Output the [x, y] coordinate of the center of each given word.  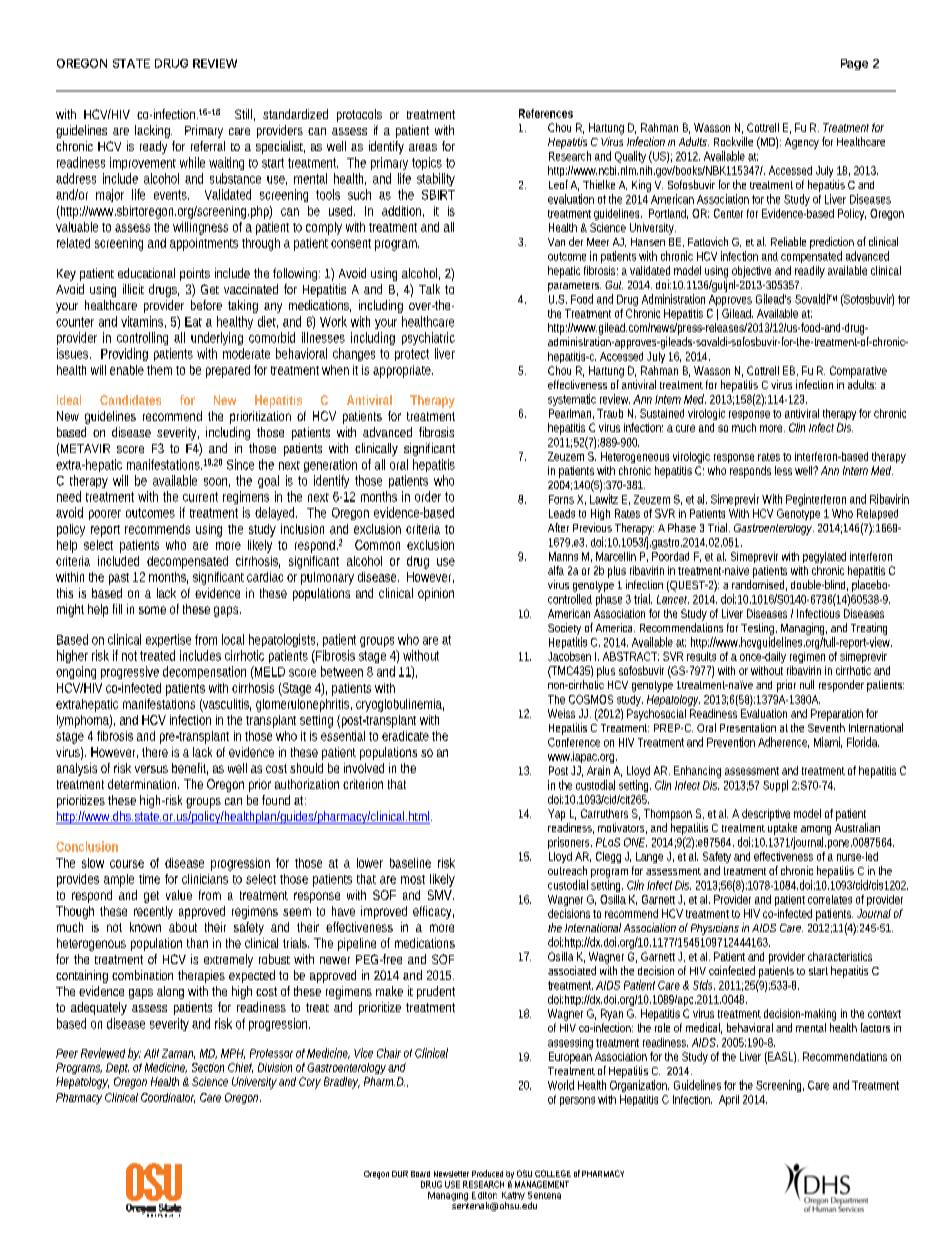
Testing [759, 630]
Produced [487, 1173]
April [729, 1100]
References [546, 113]
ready [153, 147]
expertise [168, 640]
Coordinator [168, 1098]
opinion [436, 594]
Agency [802, 143]
